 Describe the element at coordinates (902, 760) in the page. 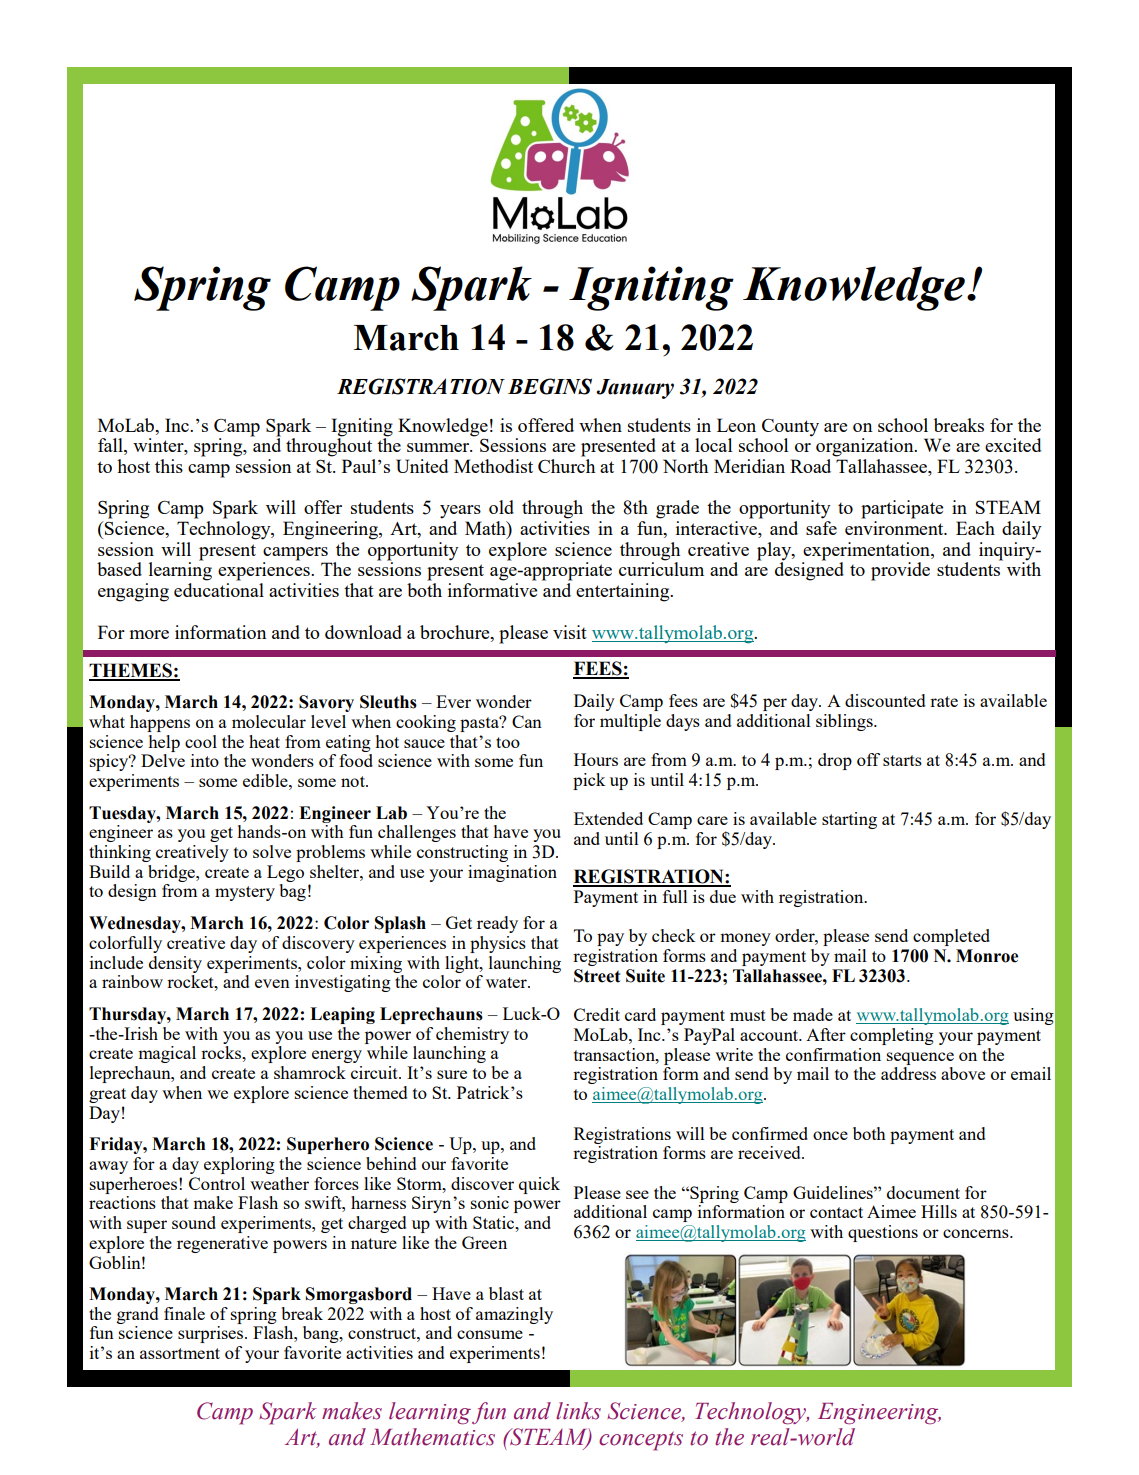

I see `starts` at that location.
